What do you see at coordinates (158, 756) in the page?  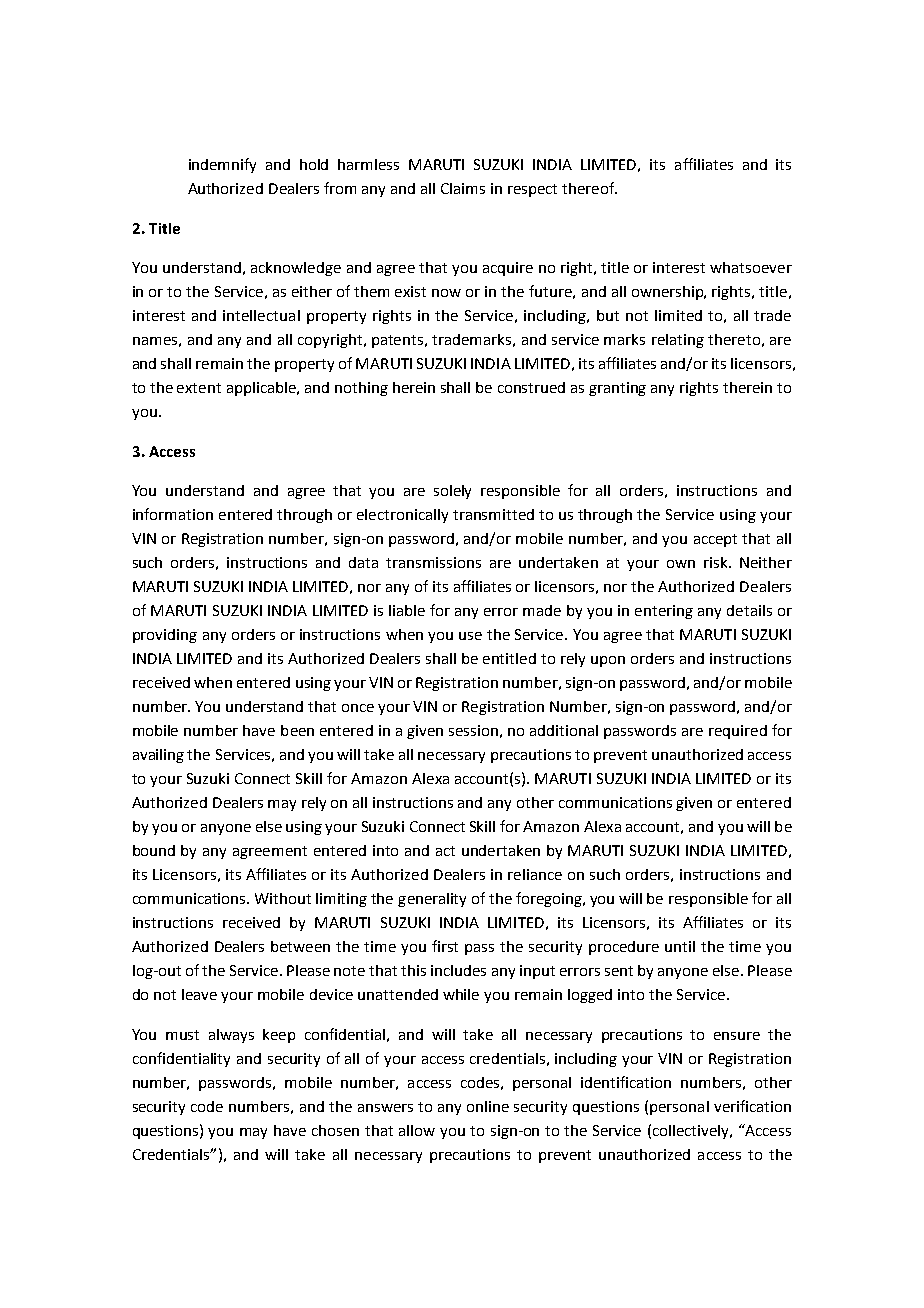 I see `availing` at bounding box center [158, 756].
